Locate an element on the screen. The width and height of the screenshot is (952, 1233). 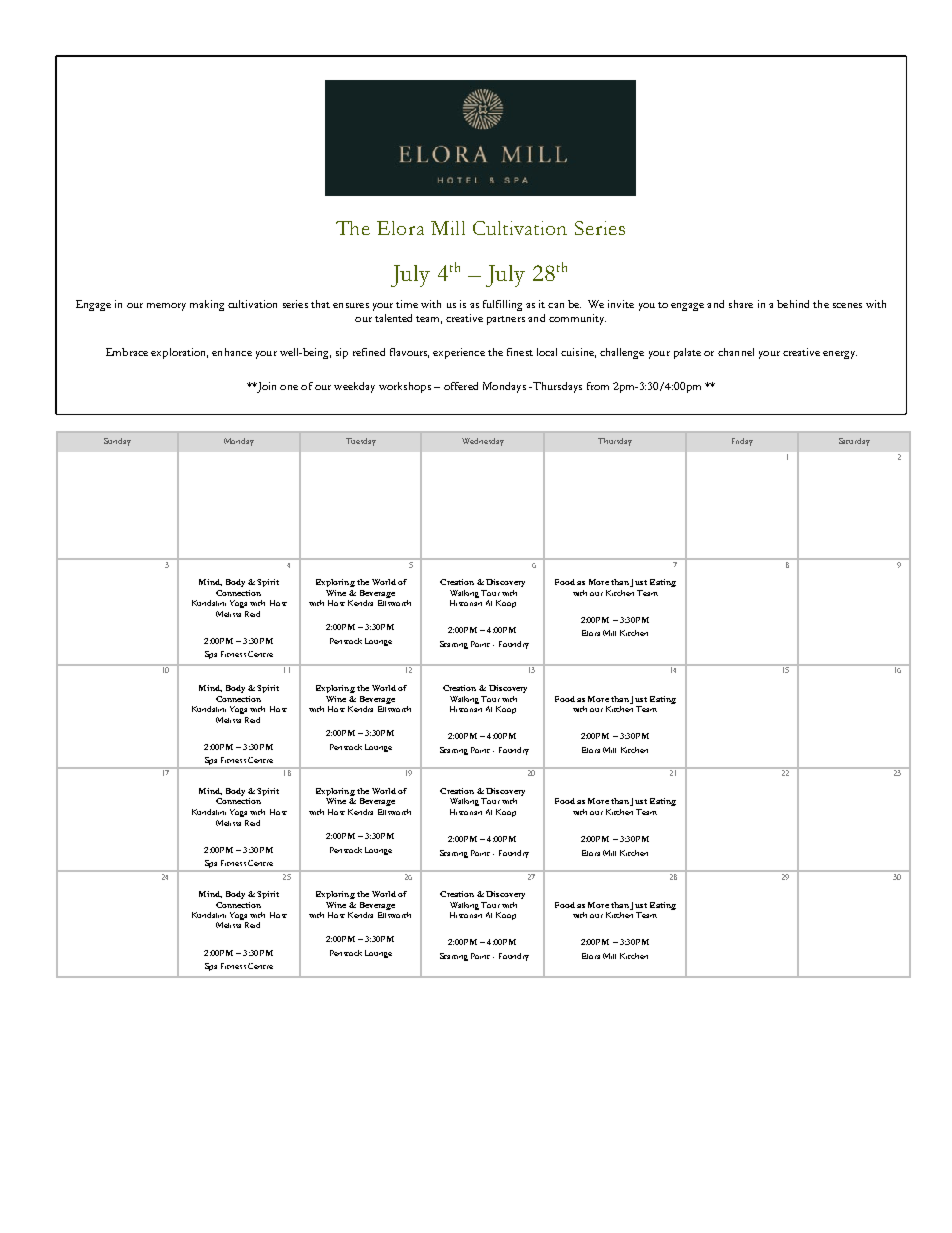
Sunday is located at coordinates (117, 442).
